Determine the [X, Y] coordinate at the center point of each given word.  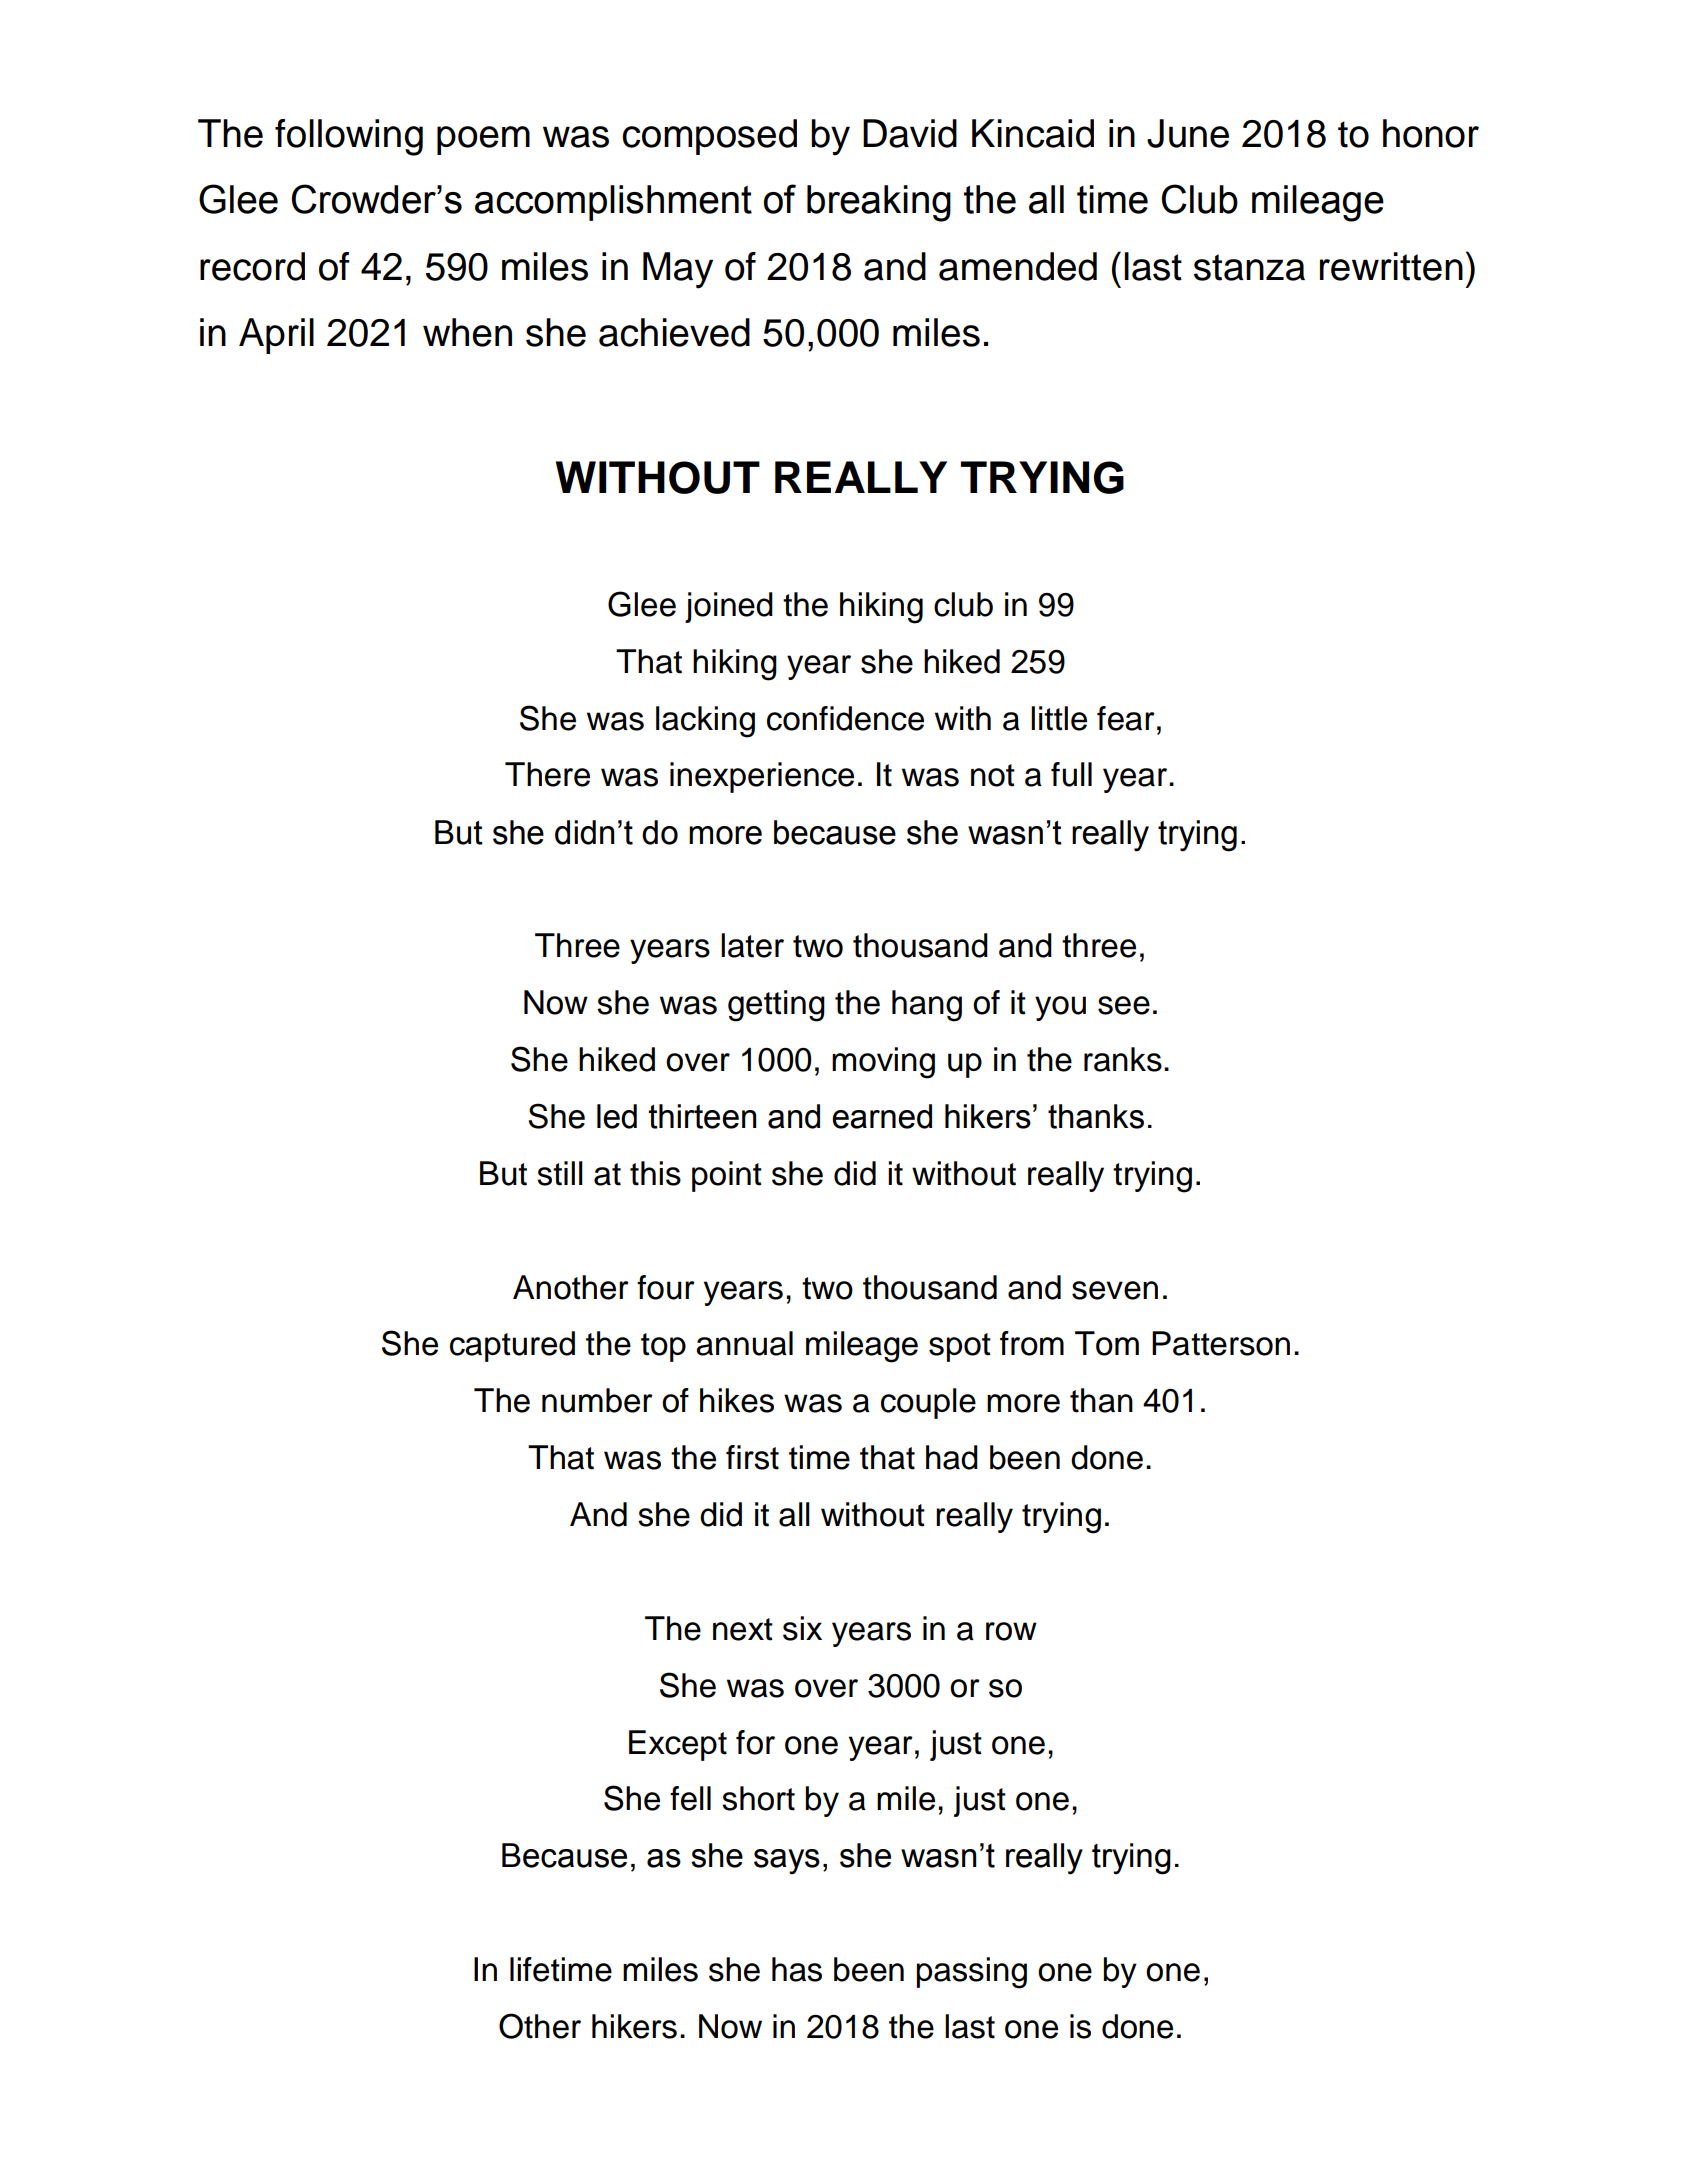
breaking [879, 203]
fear [1126, 718]
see [1124, 1005]
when [467, 332]
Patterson [1221, 1343]
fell [690, 1798]
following [349, 137]
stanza [1249, 267]
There [547, 774]
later [752, 945]
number [597, 1400]
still [560, 1173]
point [727, 1176]
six [802, 1628]
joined [729, 607]
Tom [1107, 1343]
